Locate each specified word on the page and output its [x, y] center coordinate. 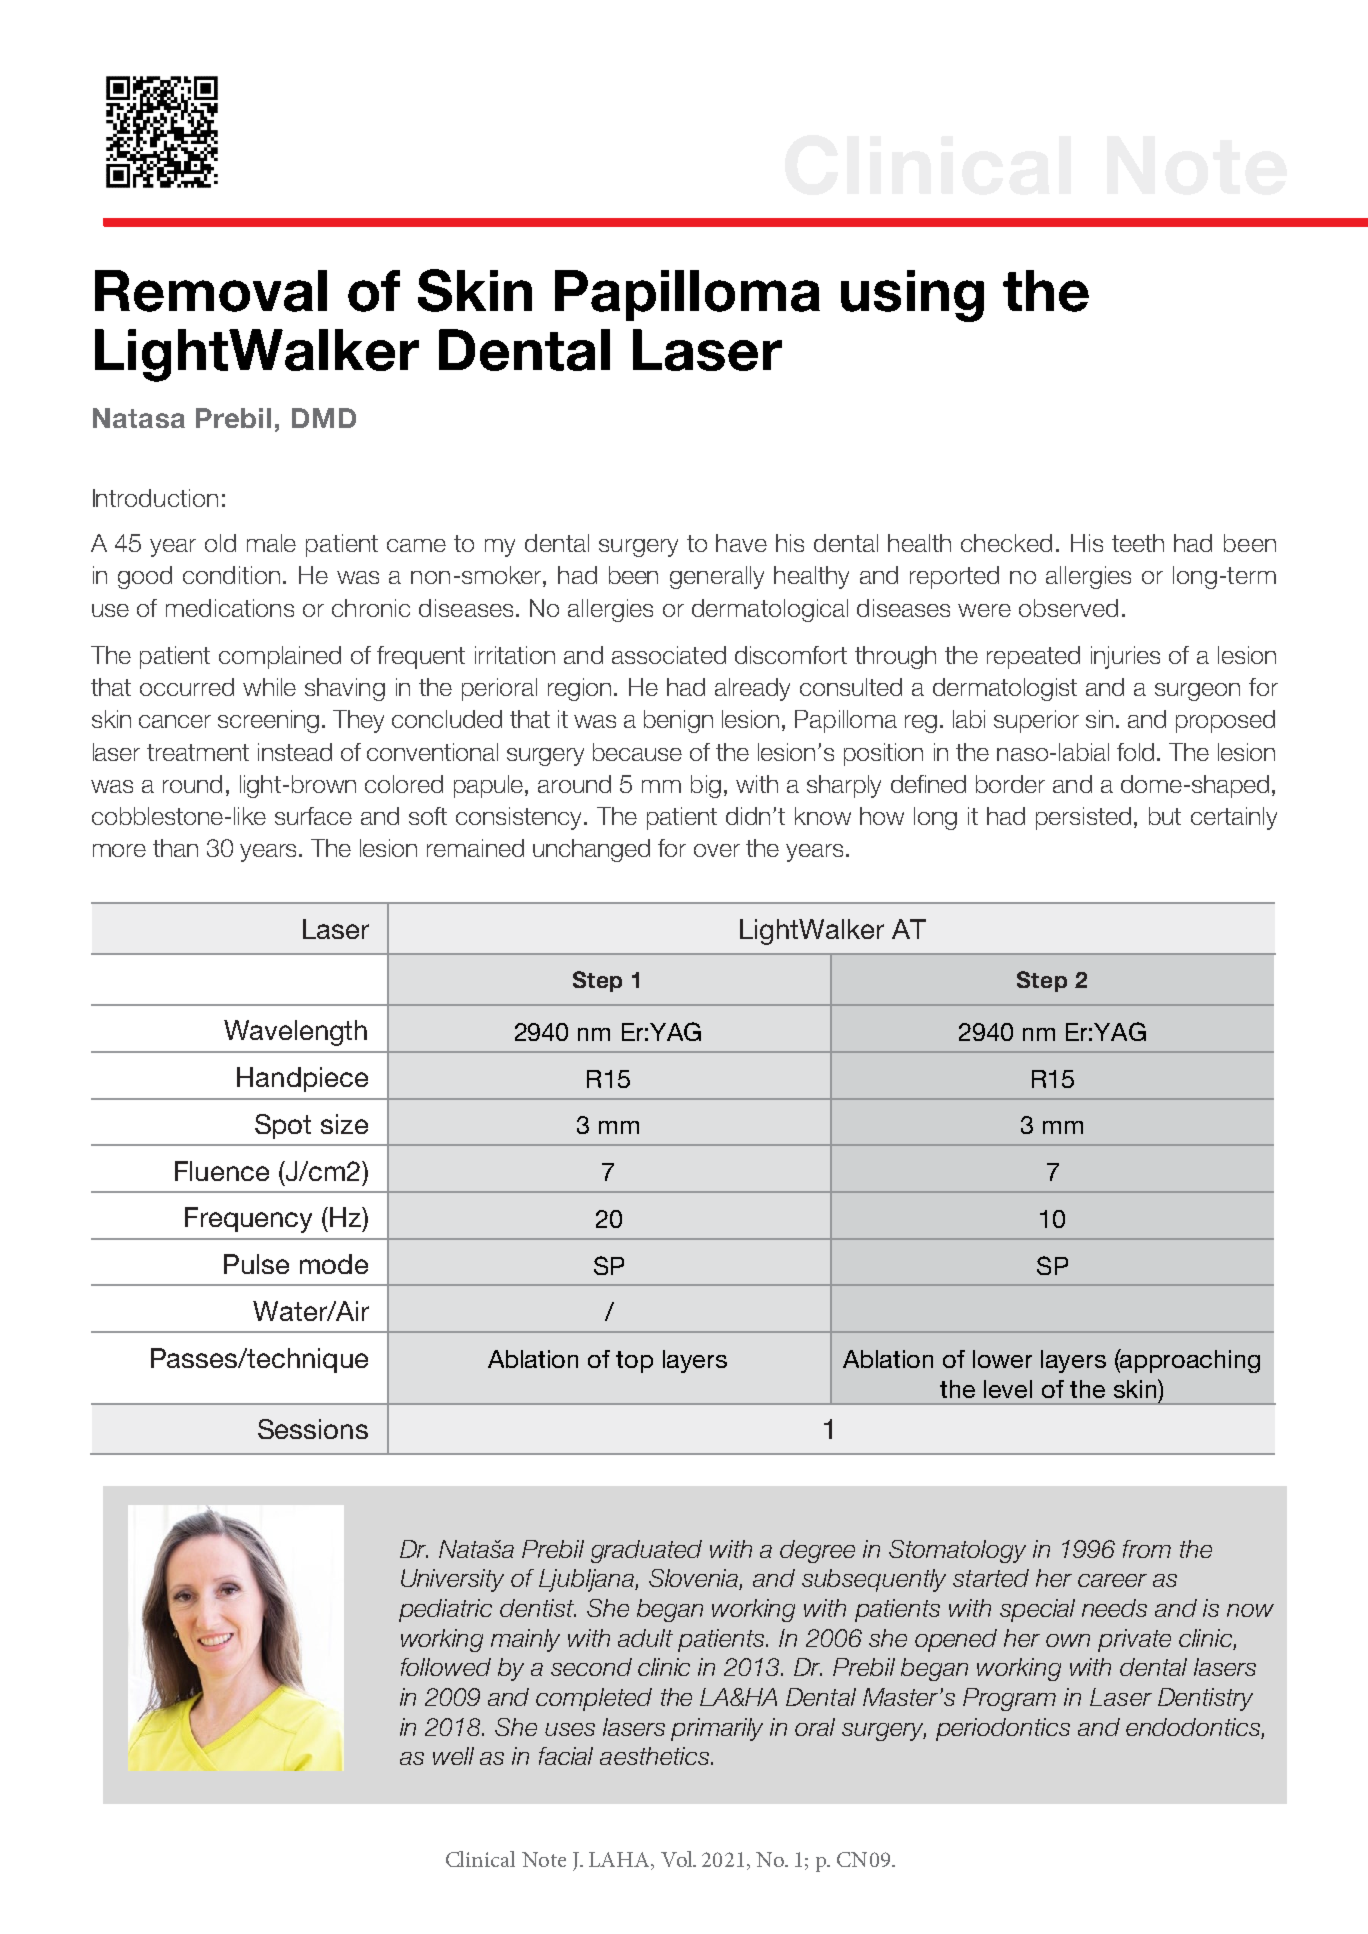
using [912, 296]
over [717, 850]
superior [1036, 721]
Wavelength [295, 1033]
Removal [211, 291]
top [634, 1362]
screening [268, 721]
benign [678, 721]
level [1008, 1389]
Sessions [313, 1429]
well [453, 1756]
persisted [1083, 818]
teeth [1138, 543]
